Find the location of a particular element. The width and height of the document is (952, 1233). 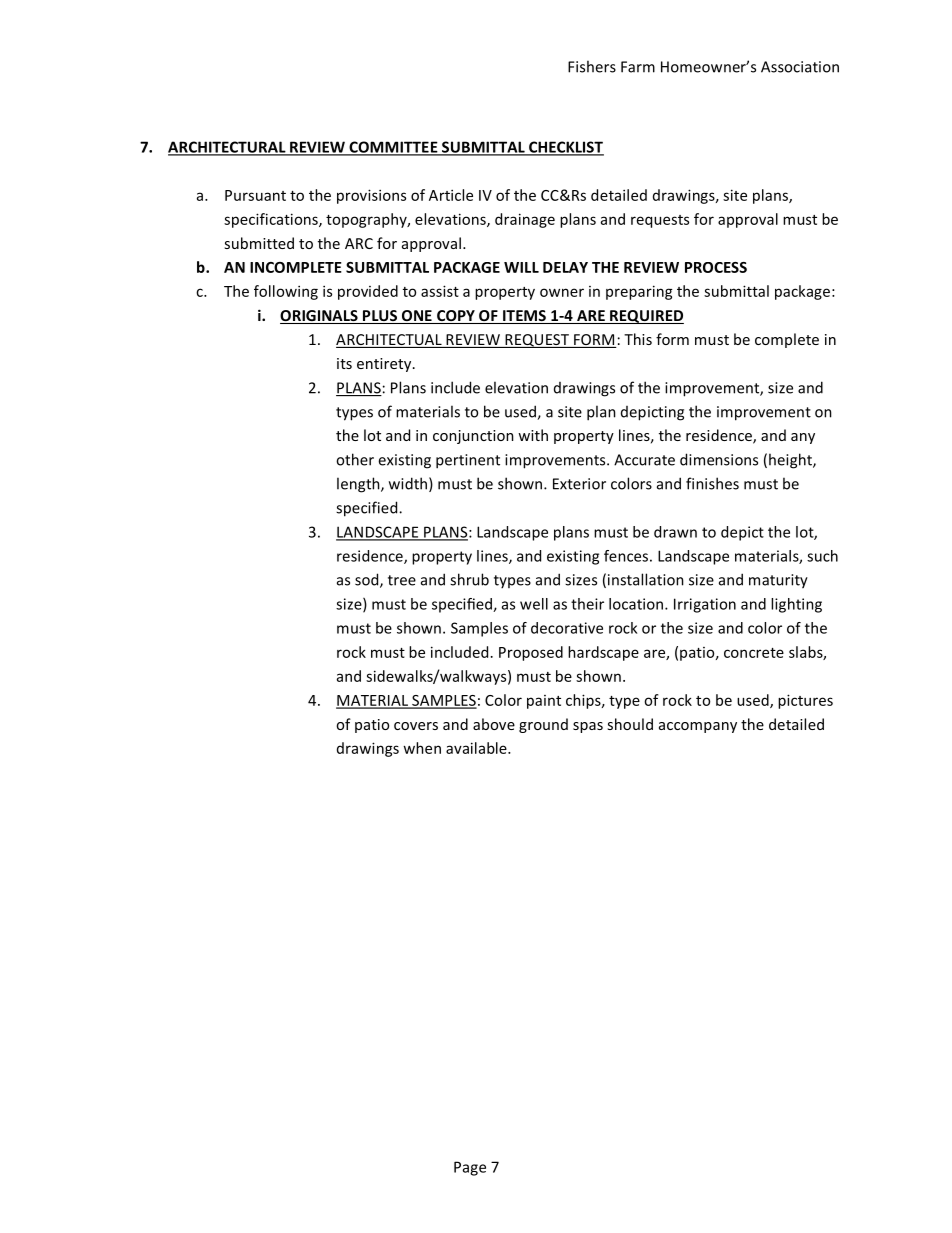

Association is located at coordinates (800, 67).
